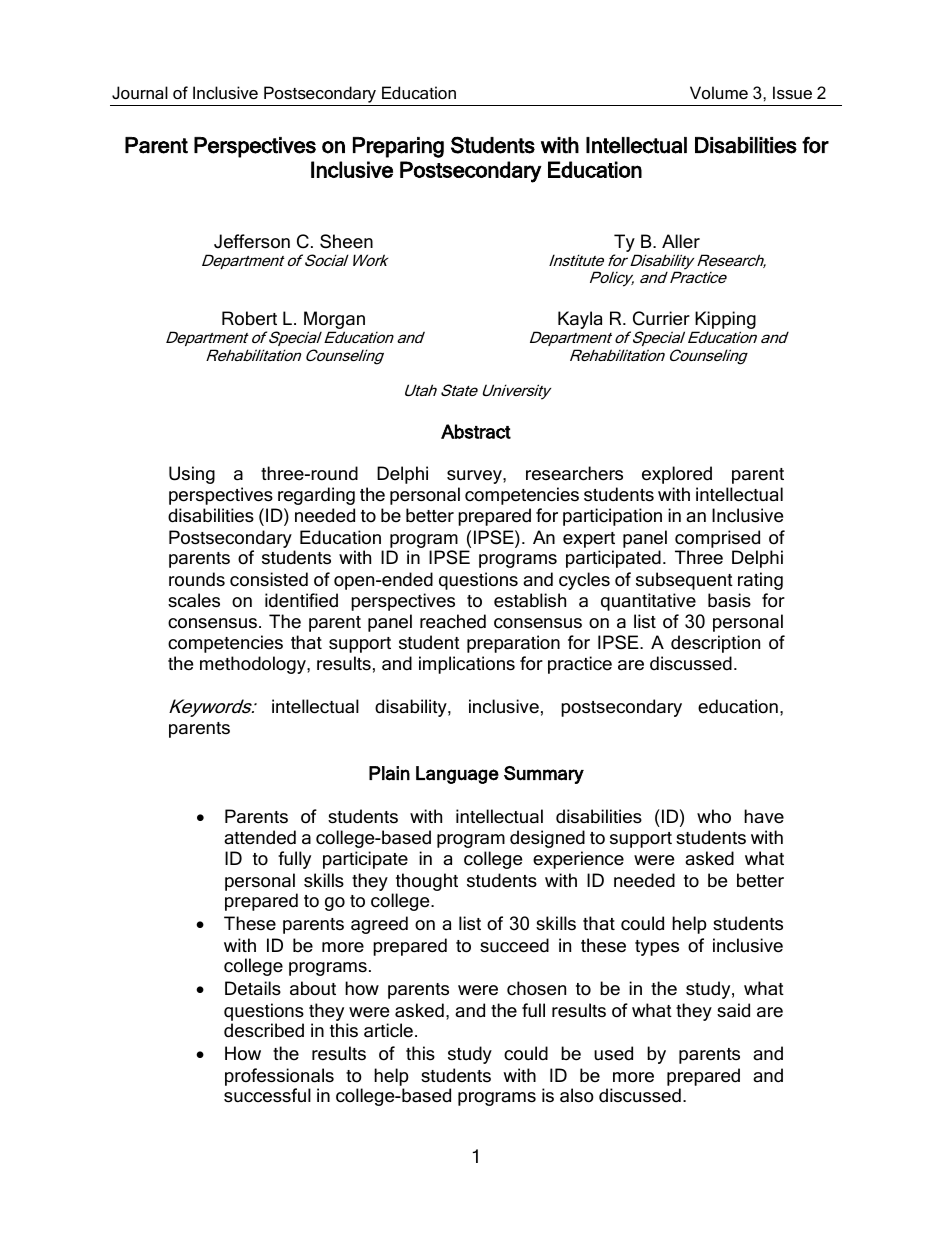  What do you see at coordinates (254, 665) in the screenshot?
I see `methodology` at bounding box center [254, 665].
